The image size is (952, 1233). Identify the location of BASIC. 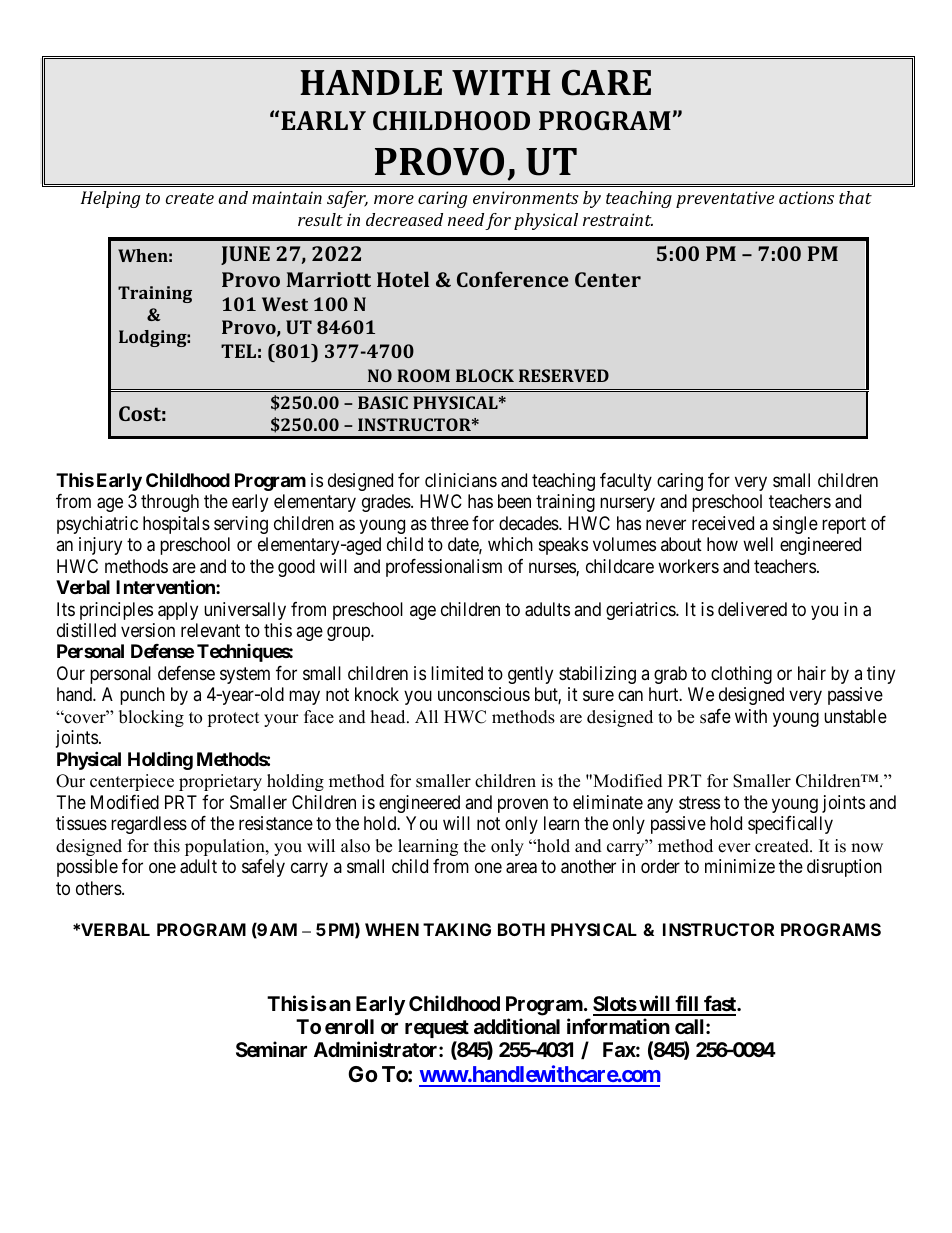
(383, 402).
